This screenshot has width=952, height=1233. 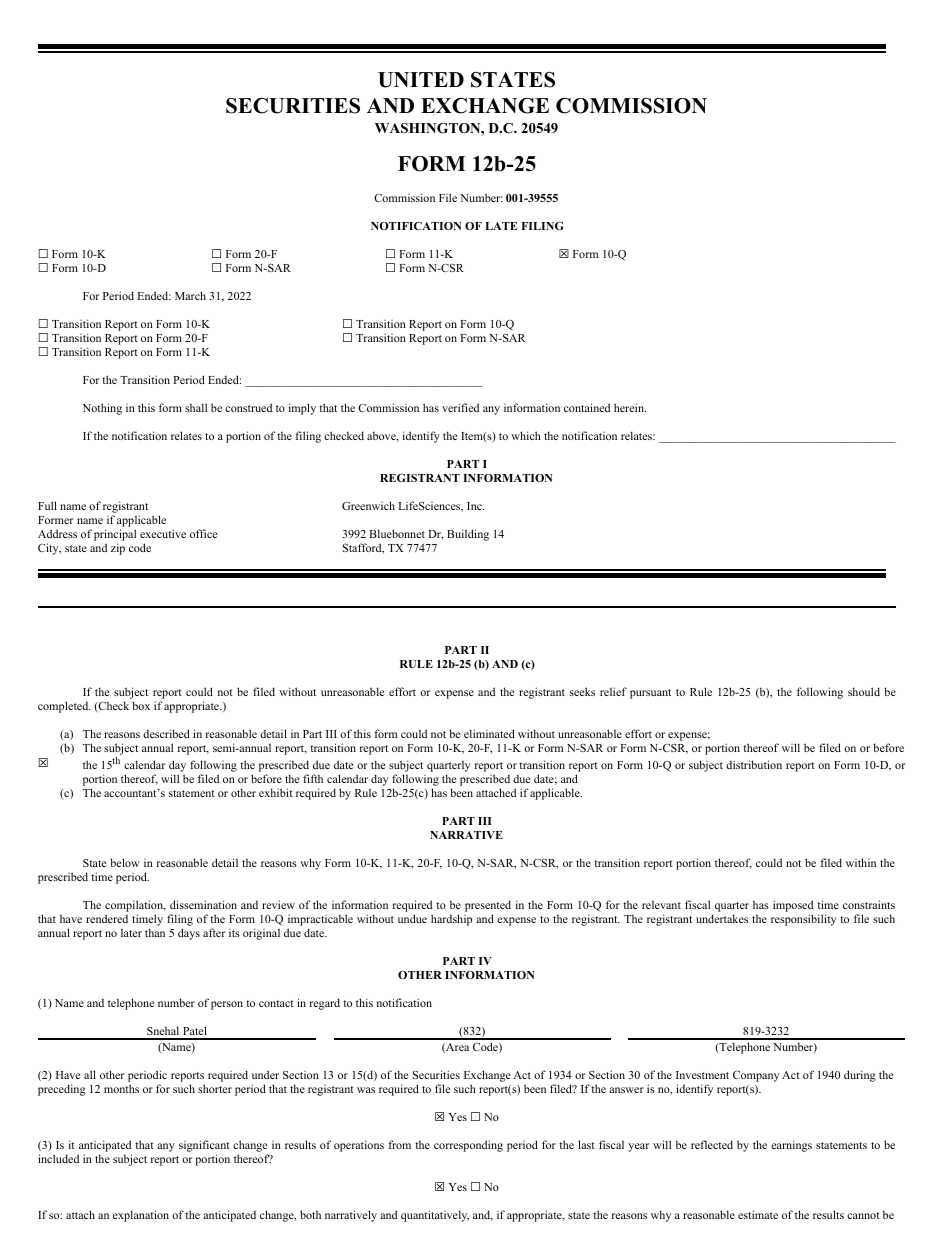 What do you see at coordinates (421, 80) in the screenshot?
I see `UNITED` at bounding box center [421, 80].
